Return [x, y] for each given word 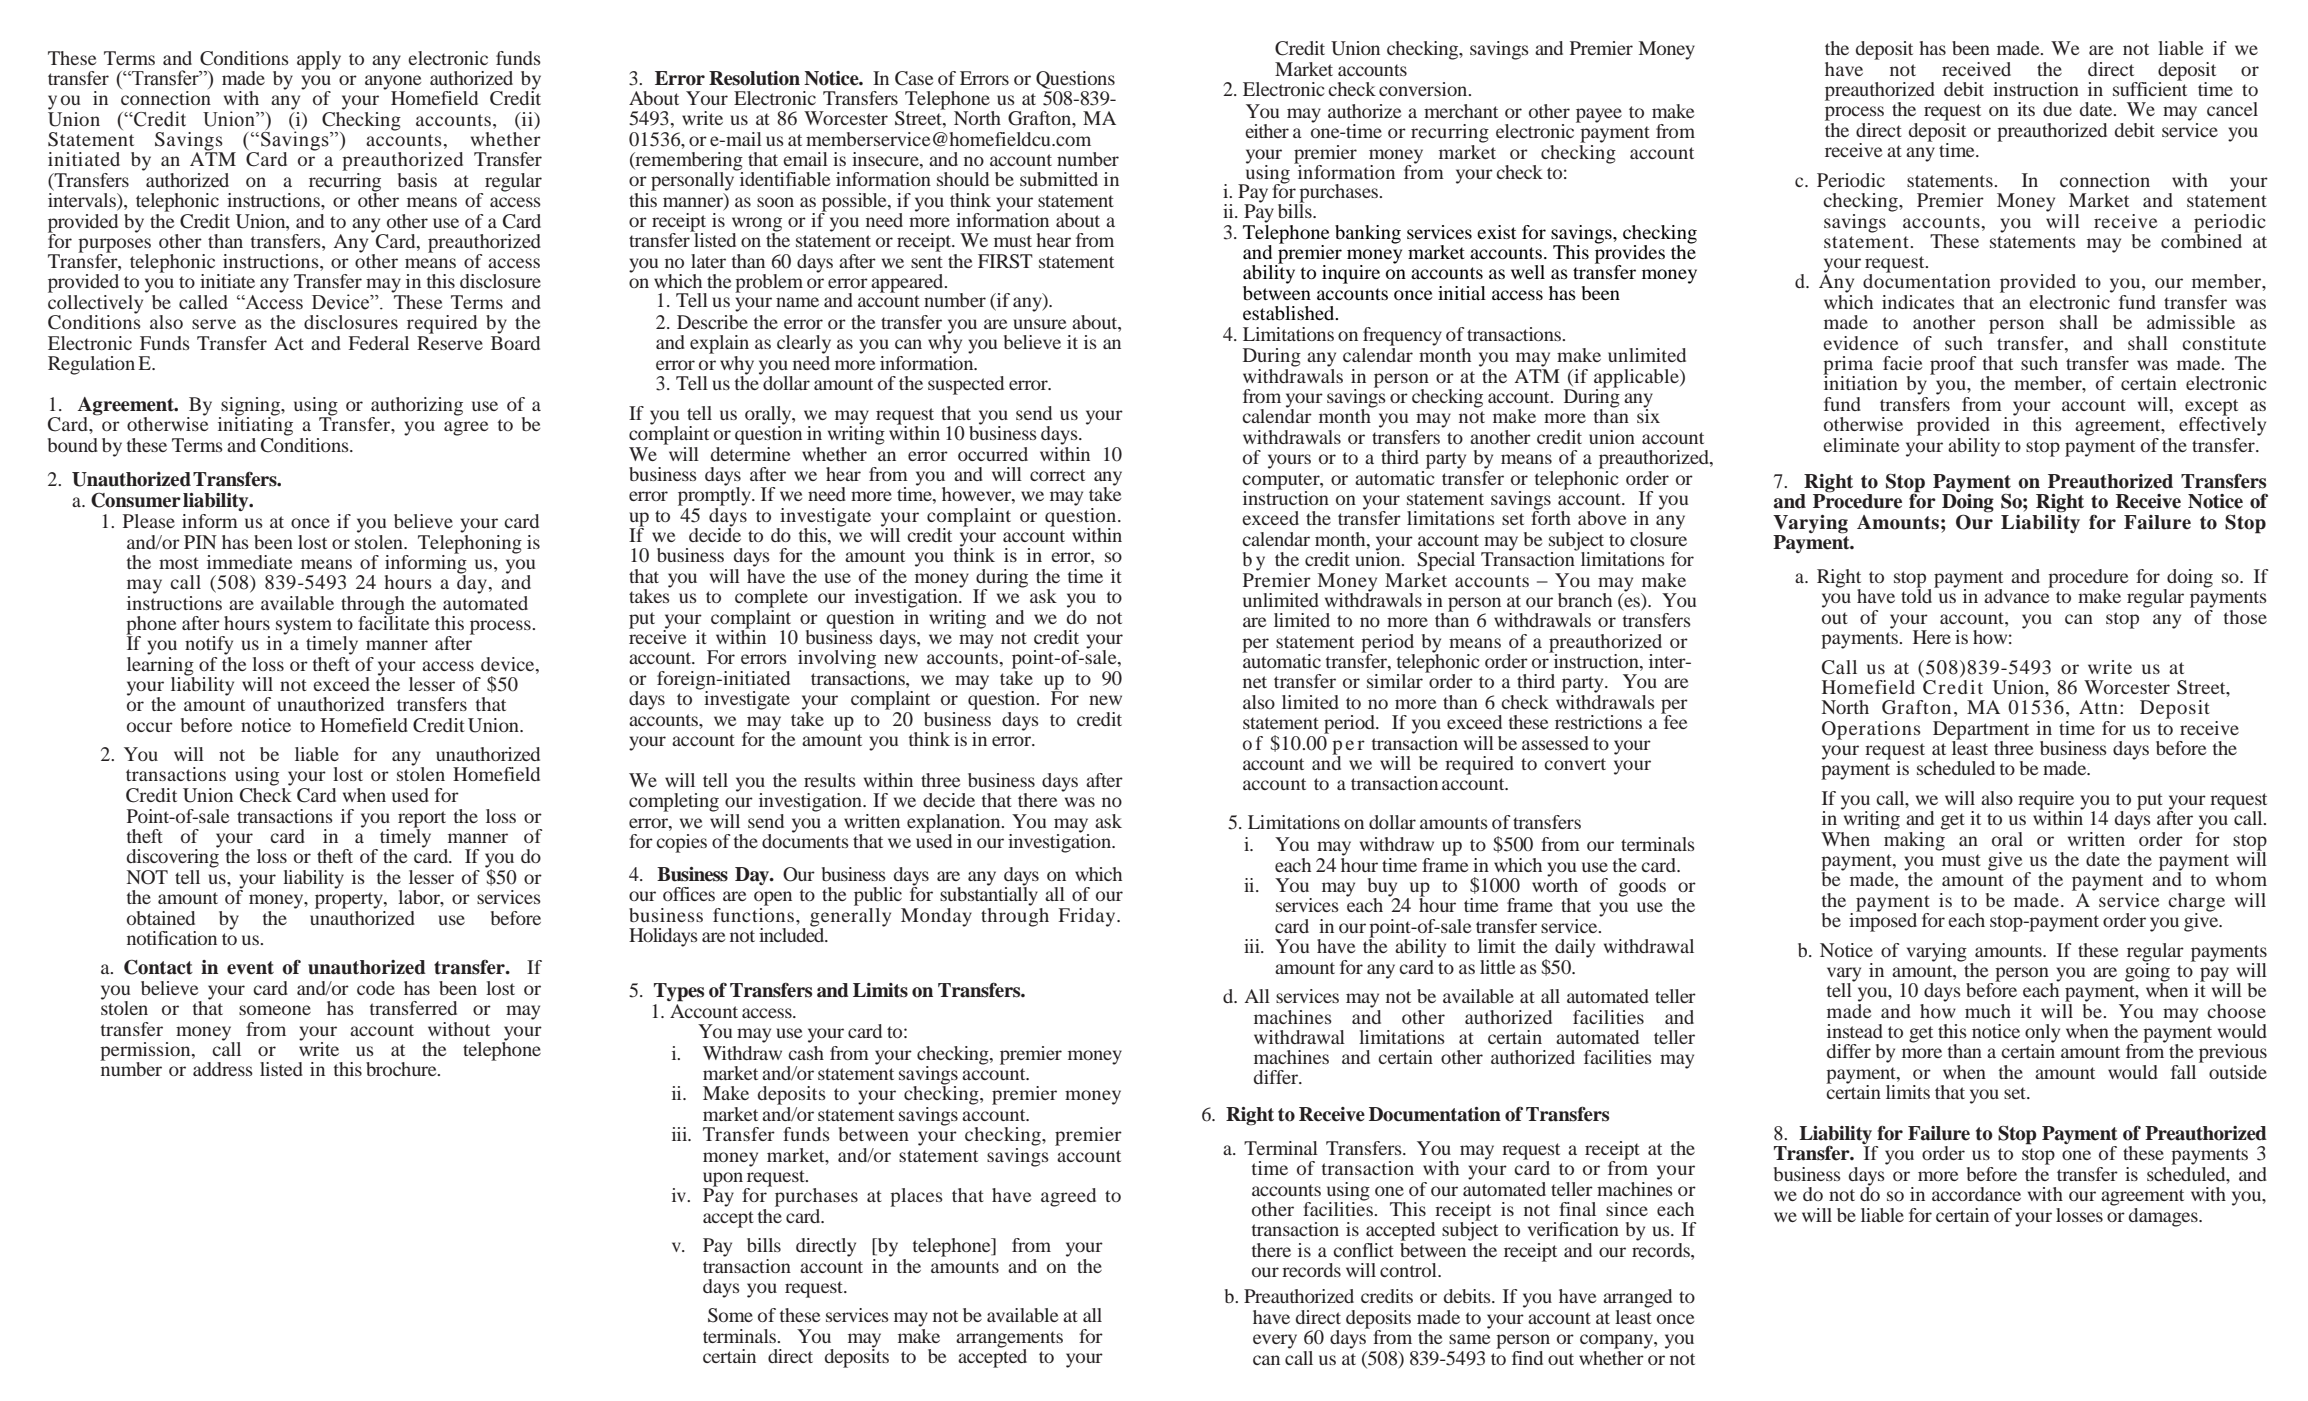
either [1267, 131]
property [350, 900]
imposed [1883, 921]
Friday [1088, 917]
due [2057, 109]
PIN [200, 542]
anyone [393, 83]
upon [724, 1180]
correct [1057, 475]
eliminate [1861, 445]
